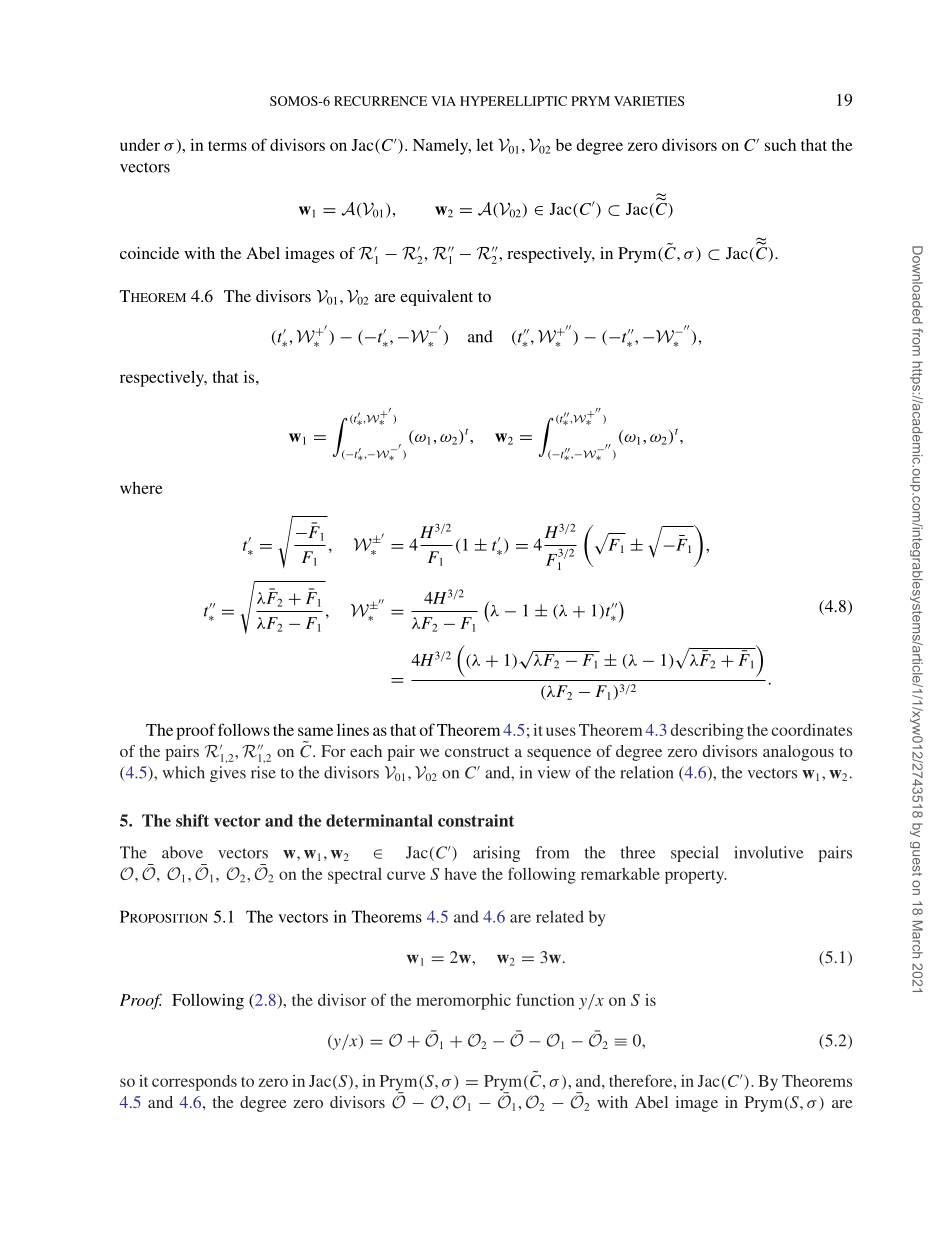 This image has height=1240, width=952. Describe the element at coordinates (485, 145) in the image. I see `let` at that location.
